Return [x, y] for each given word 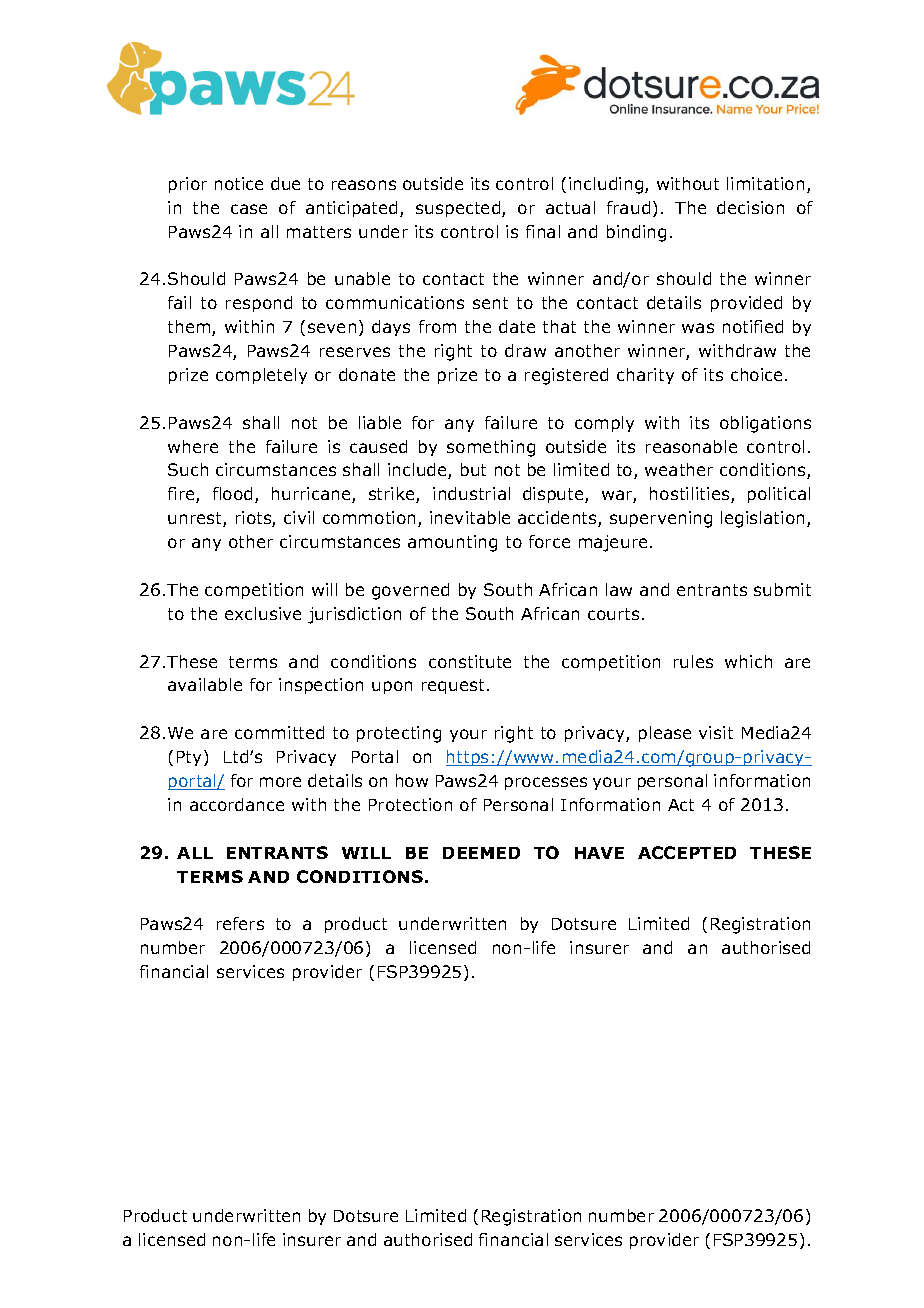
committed [279, 732]
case [249, 209]
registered [566, 376]
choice [758, 374]
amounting [452, 543]
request [453, 686]
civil [299, 517]
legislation [762, 519]
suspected [459, 209]
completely [261, 376]
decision [750, 207]
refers [240, 923]
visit [716, 732]
